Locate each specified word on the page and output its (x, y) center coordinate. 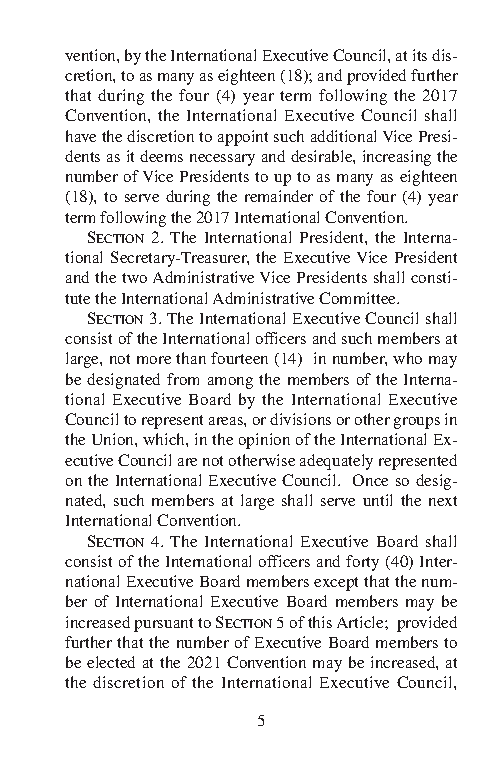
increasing (397, 158)
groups (417, 423)
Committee (359, 298)
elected (111, 662)
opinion (264, 441)
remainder (279, 196)
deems (161, 156)
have (81, 136)
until (377, 500)
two (134, 278)
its (420, 55)
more (154, 360)
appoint (243, 138)
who (407, 358)
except (336, 584)
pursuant (163, 625)
